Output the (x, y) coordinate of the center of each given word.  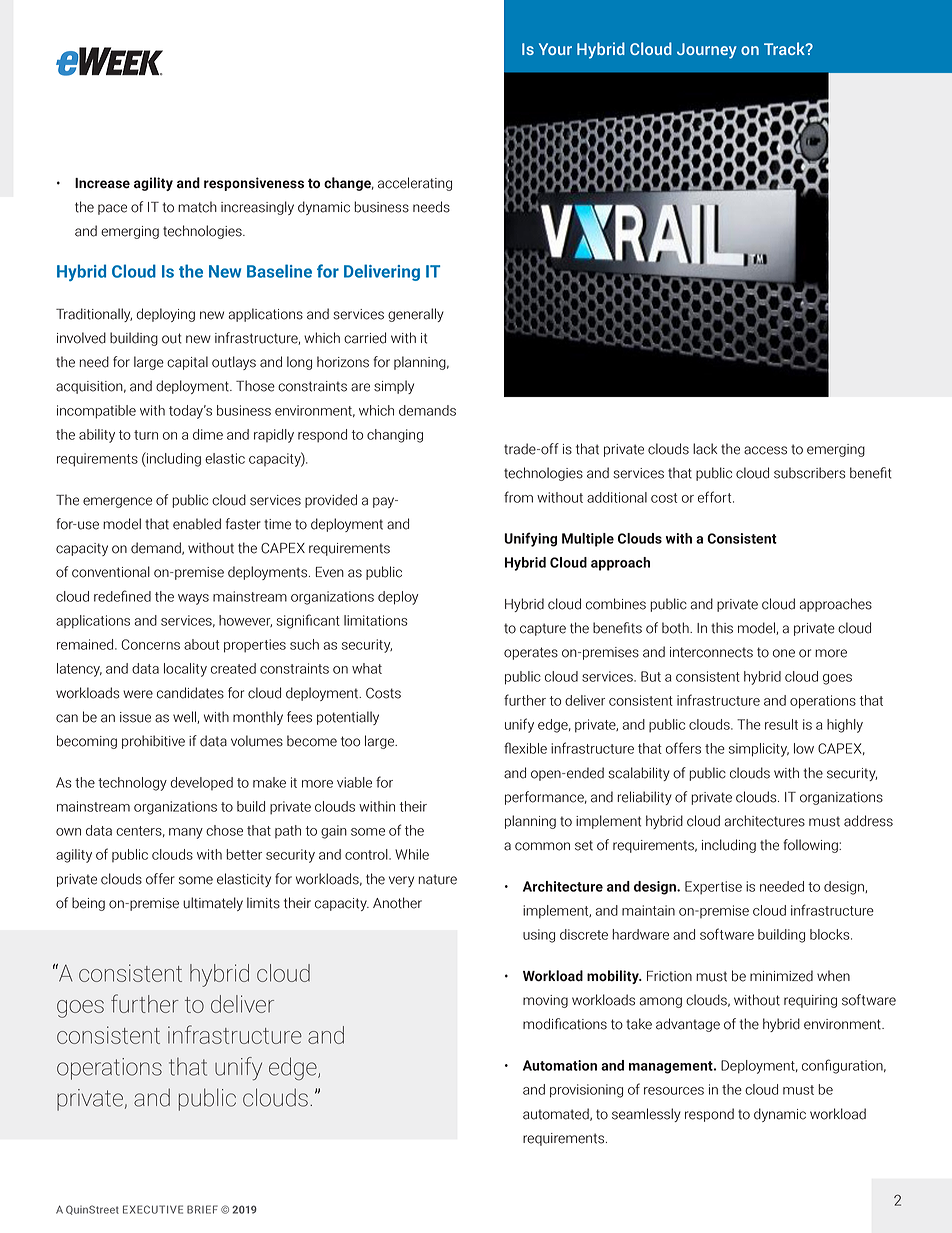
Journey (707, 51)
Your (555, 49)
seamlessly (646, 1115)
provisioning (586, 1091)
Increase (102, 183)
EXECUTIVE (153, 1209)
